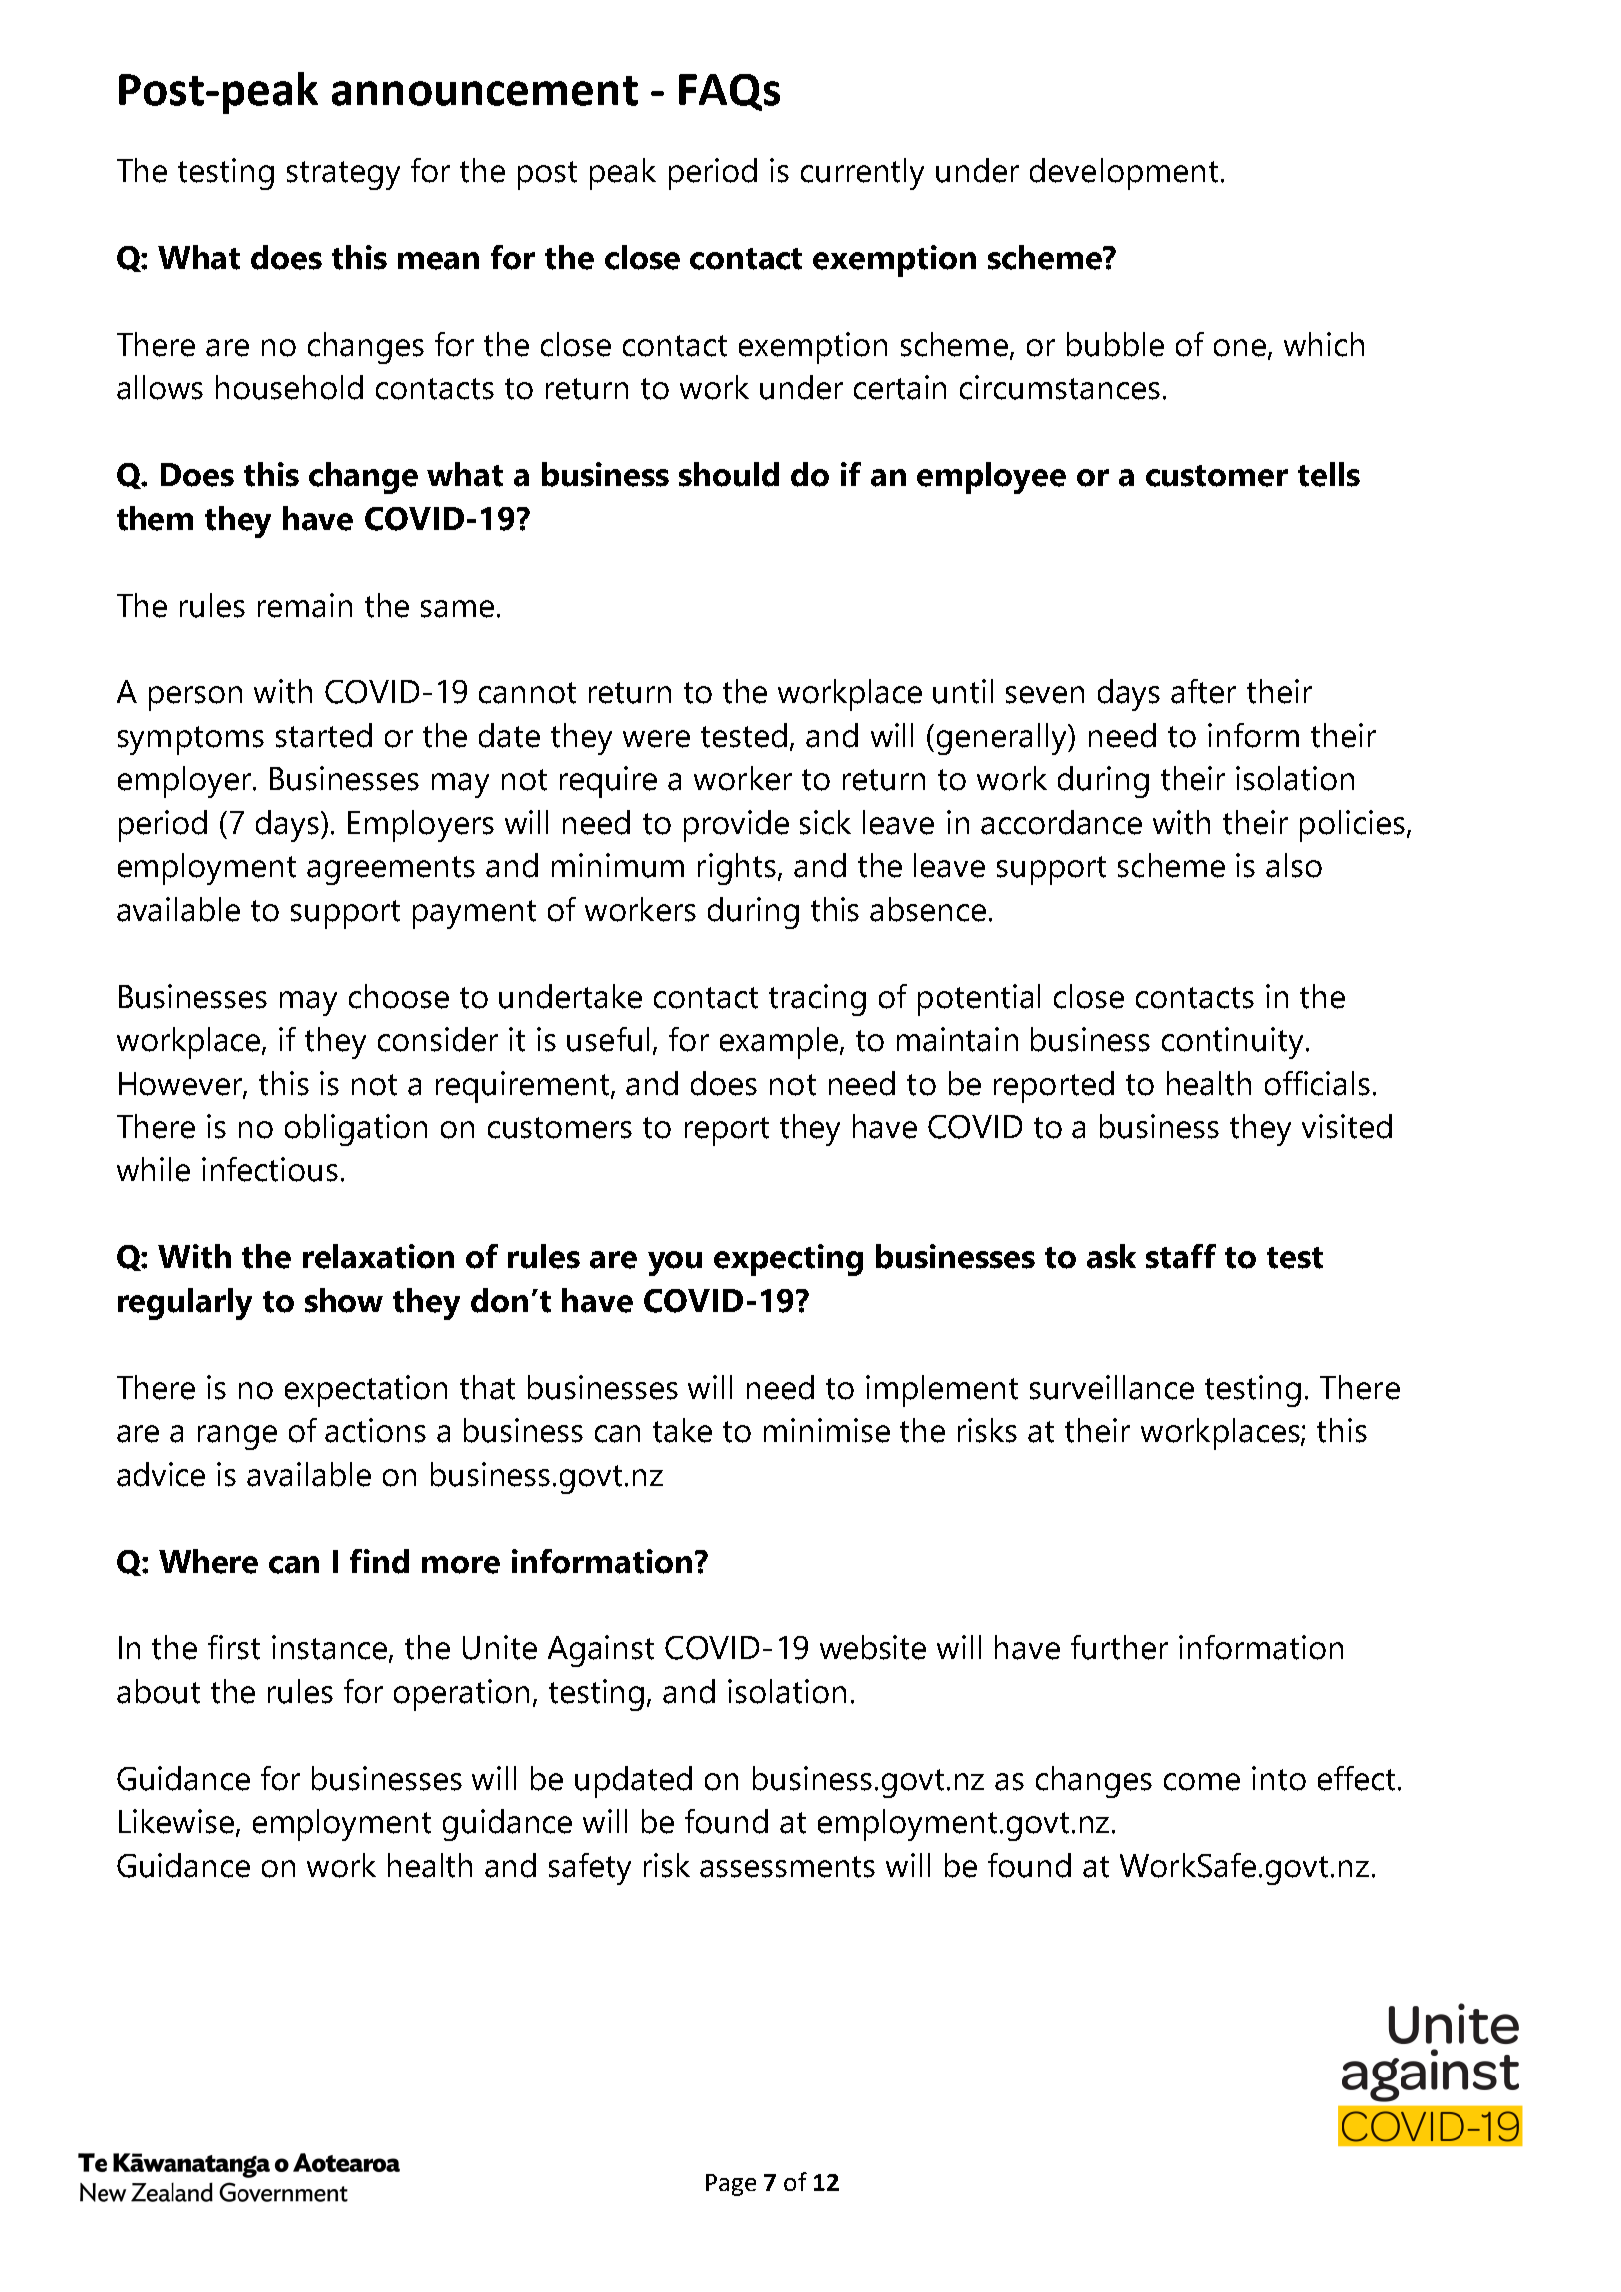 Image resolution: width=1621 pixels, height=2292 pixels. Describe the element at coordinates (324, 735) in the document. I see `started` at that location.
